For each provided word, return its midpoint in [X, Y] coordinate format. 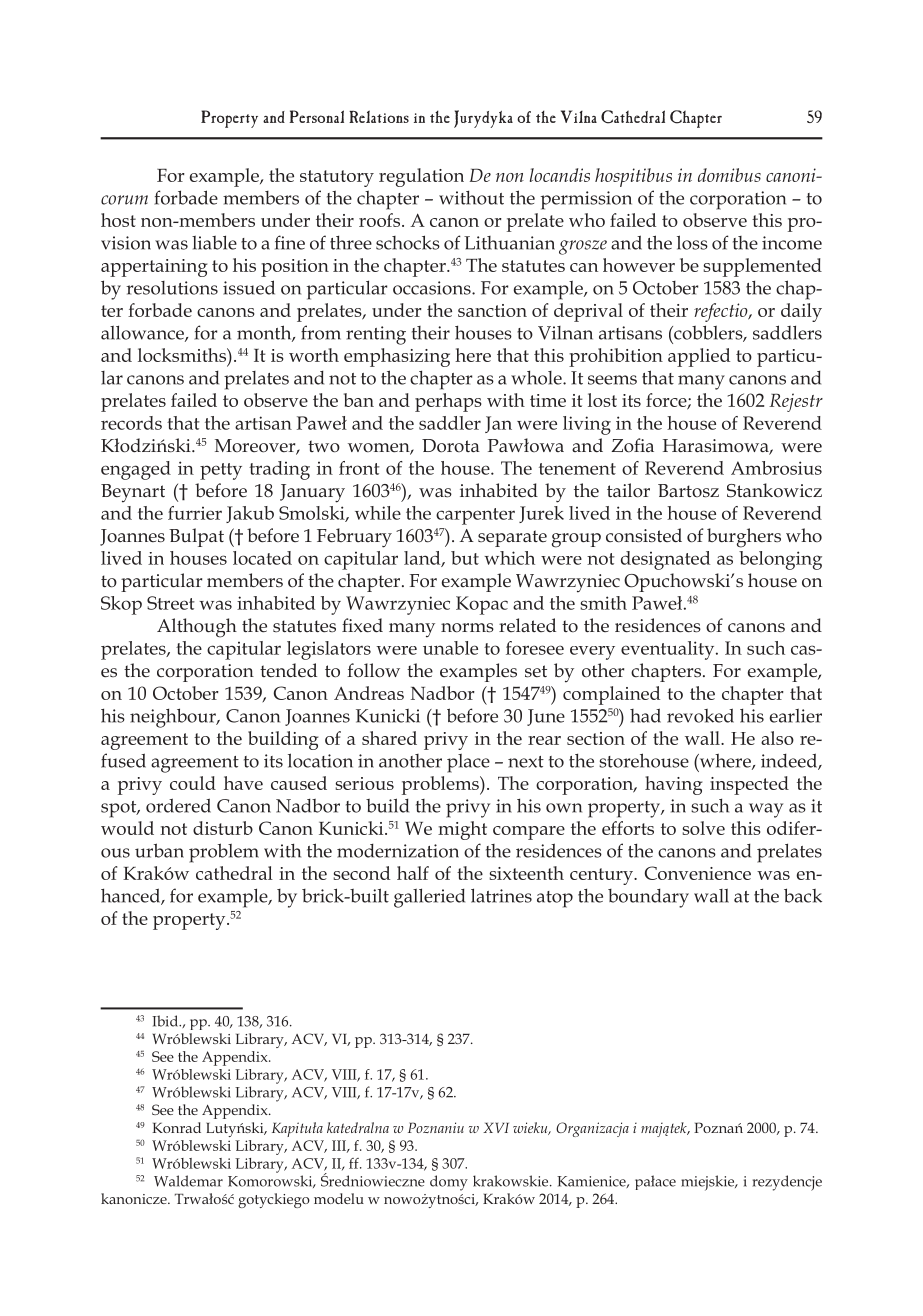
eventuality [669, 650]
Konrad [176, 1127]
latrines [501, 895]
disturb [223, 828]
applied [699, 357]
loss [692, 242]
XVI [496, 1128]
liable [214, 242]
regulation [421, 177]
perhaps [448, 402]
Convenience [698, 873]
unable [450, 648]
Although [197, 628]
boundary [648, 898]
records [131, 423]
